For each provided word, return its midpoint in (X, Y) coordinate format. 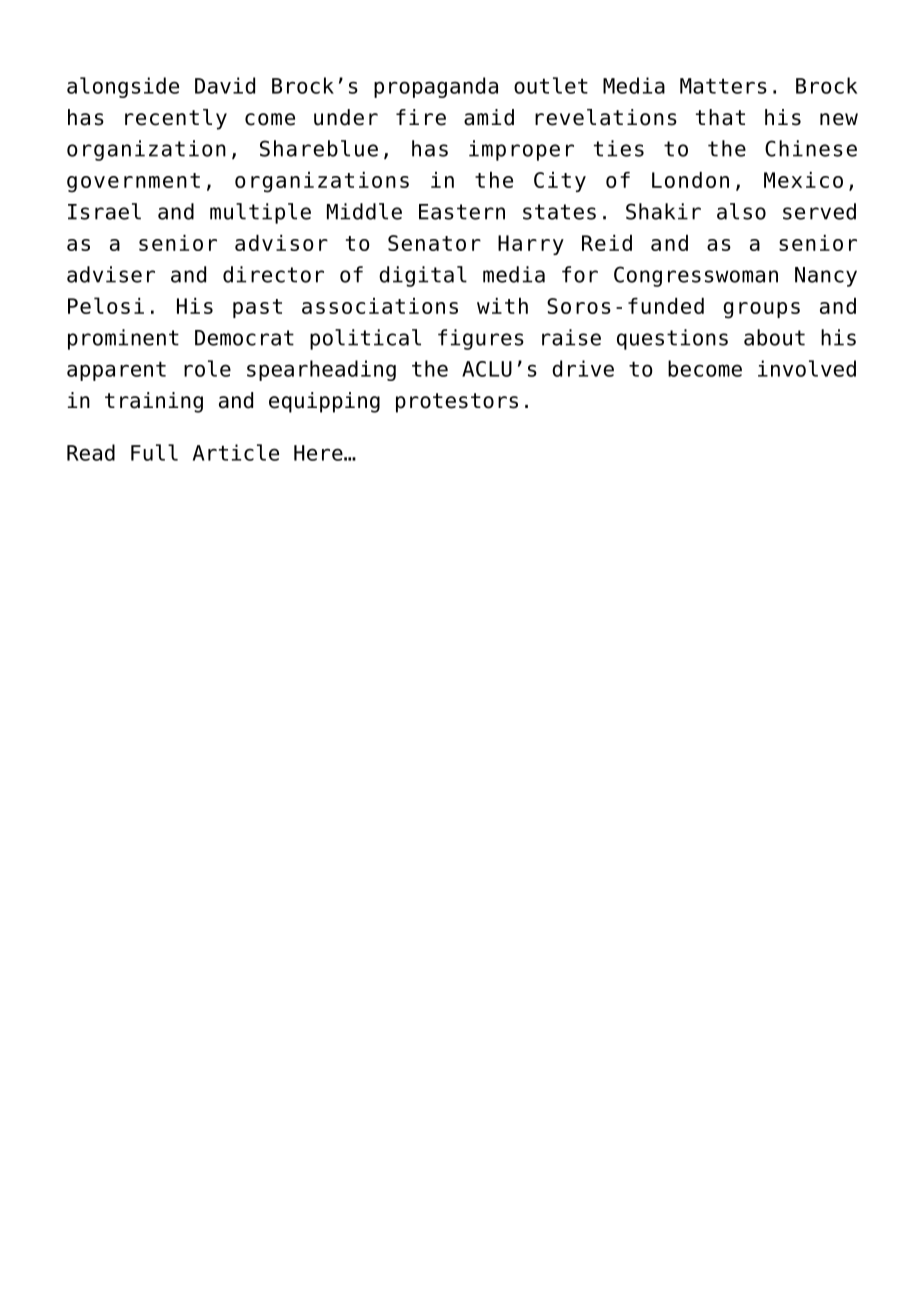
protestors (457, 403)
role (207, 368)
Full (154, 452)
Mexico (803, 180)
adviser (111, 274)
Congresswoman (696, 276)
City (560, 182)
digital (423, 276)
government (133, 183)
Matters (723, 86)
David (225, 85)
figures (481, 339)
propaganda (436, 87)
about (774, 337)
